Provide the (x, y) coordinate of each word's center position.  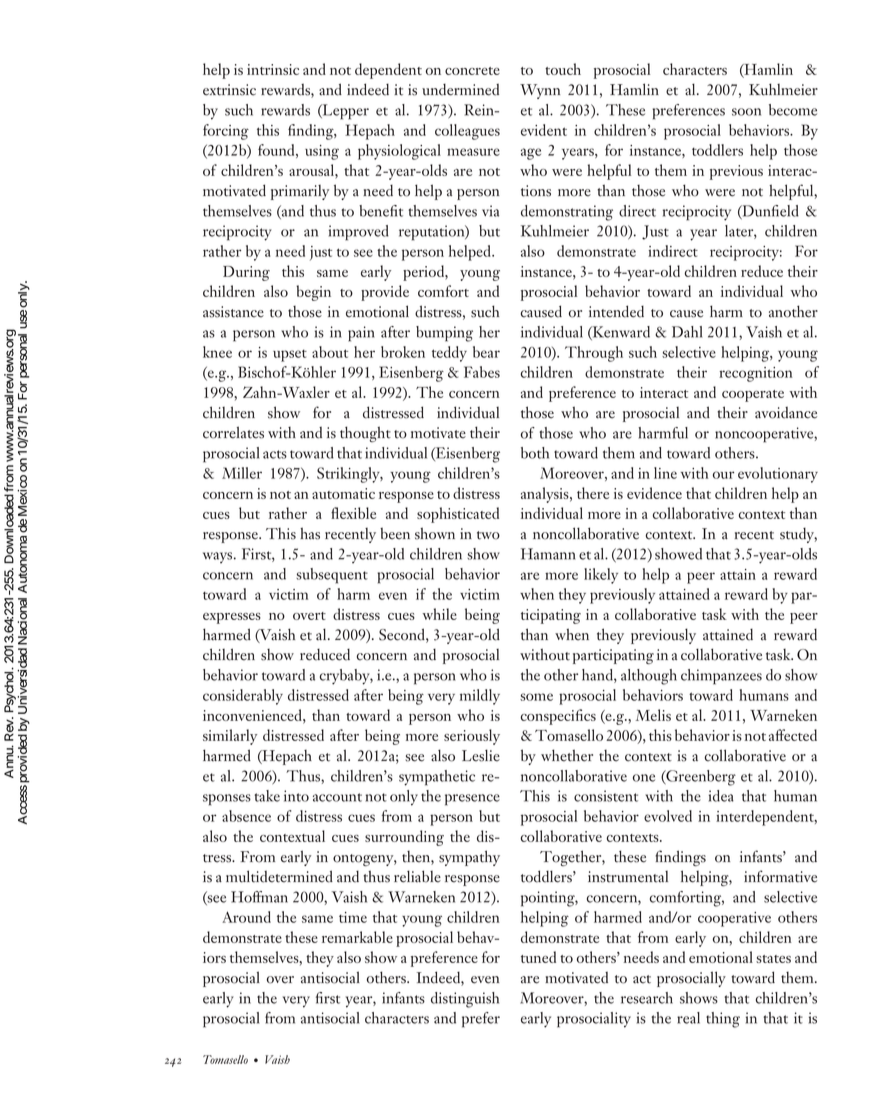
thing (723, 1020)
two (488, 535)
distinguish (465, 1000)
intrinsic (273, 69)
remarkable (357, 937)
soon (746, 112)
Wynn (540, 91)
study (798, 535)
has (310, 533)
